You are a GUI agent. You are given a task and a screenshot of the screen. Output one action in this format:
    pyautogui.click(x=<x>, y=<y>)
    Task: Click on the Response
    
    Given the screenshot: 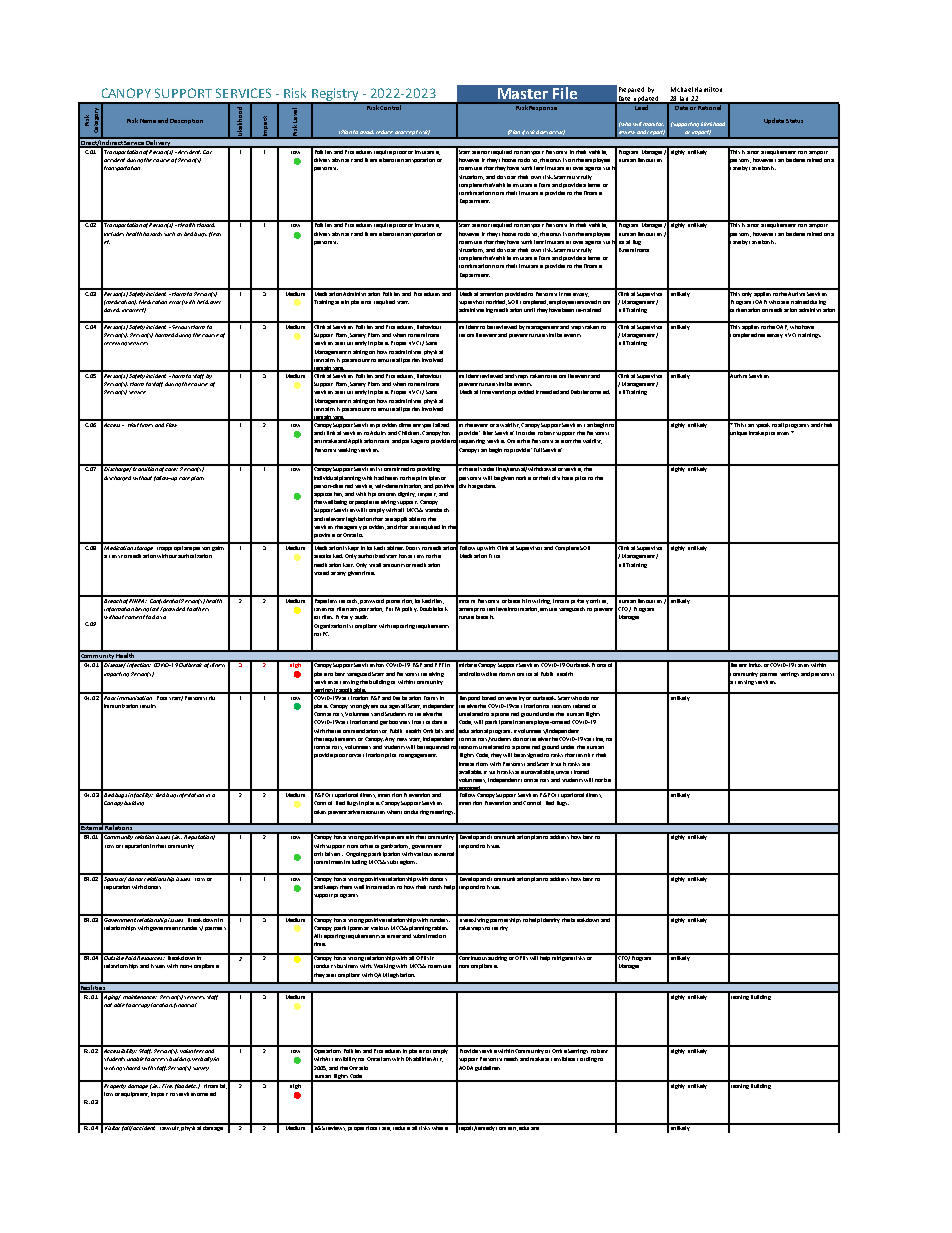 What is the action you would take?
    pyautogui.click(x=543, y=107)
